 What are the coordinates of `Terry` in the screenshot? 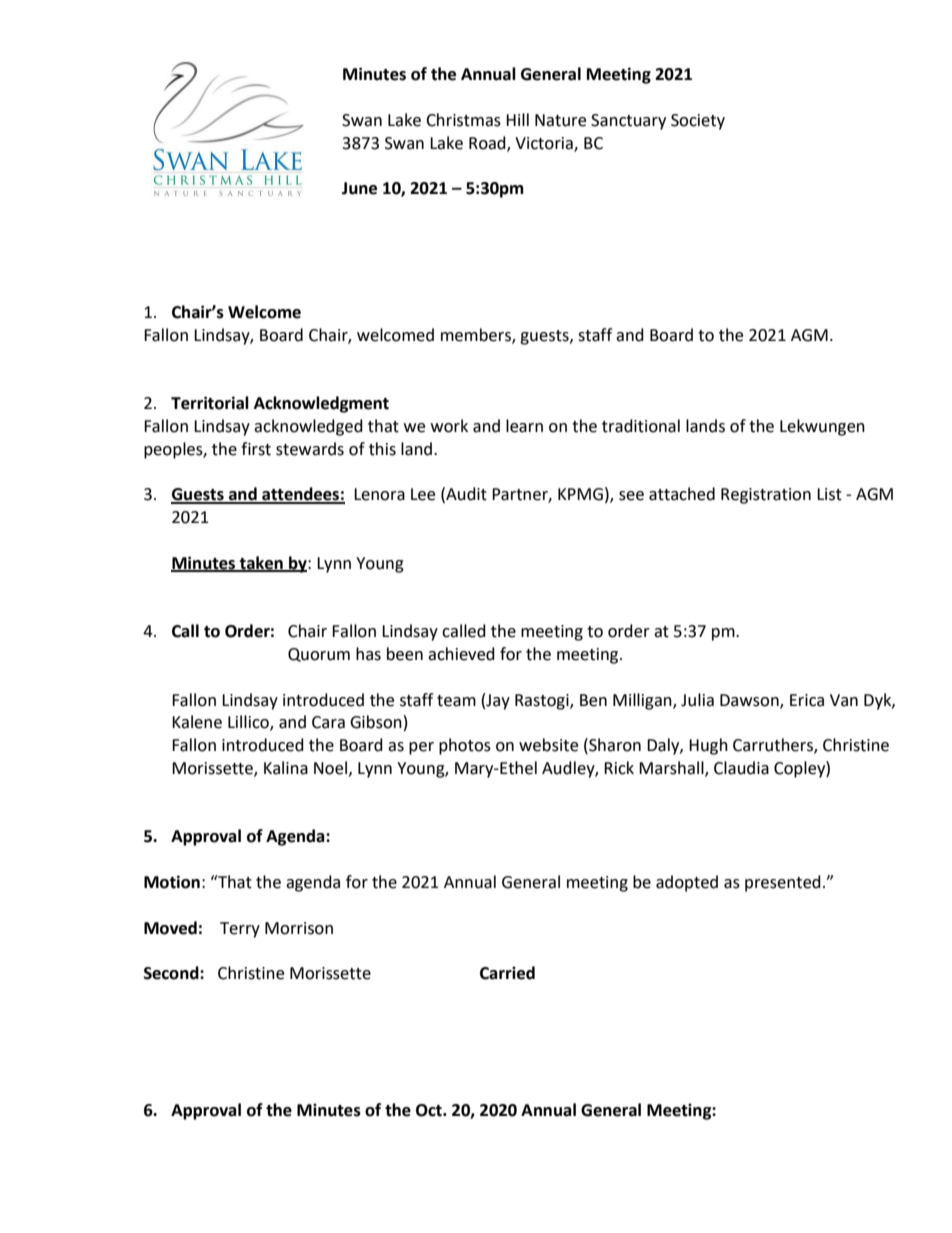 It's located at (240, 930).
